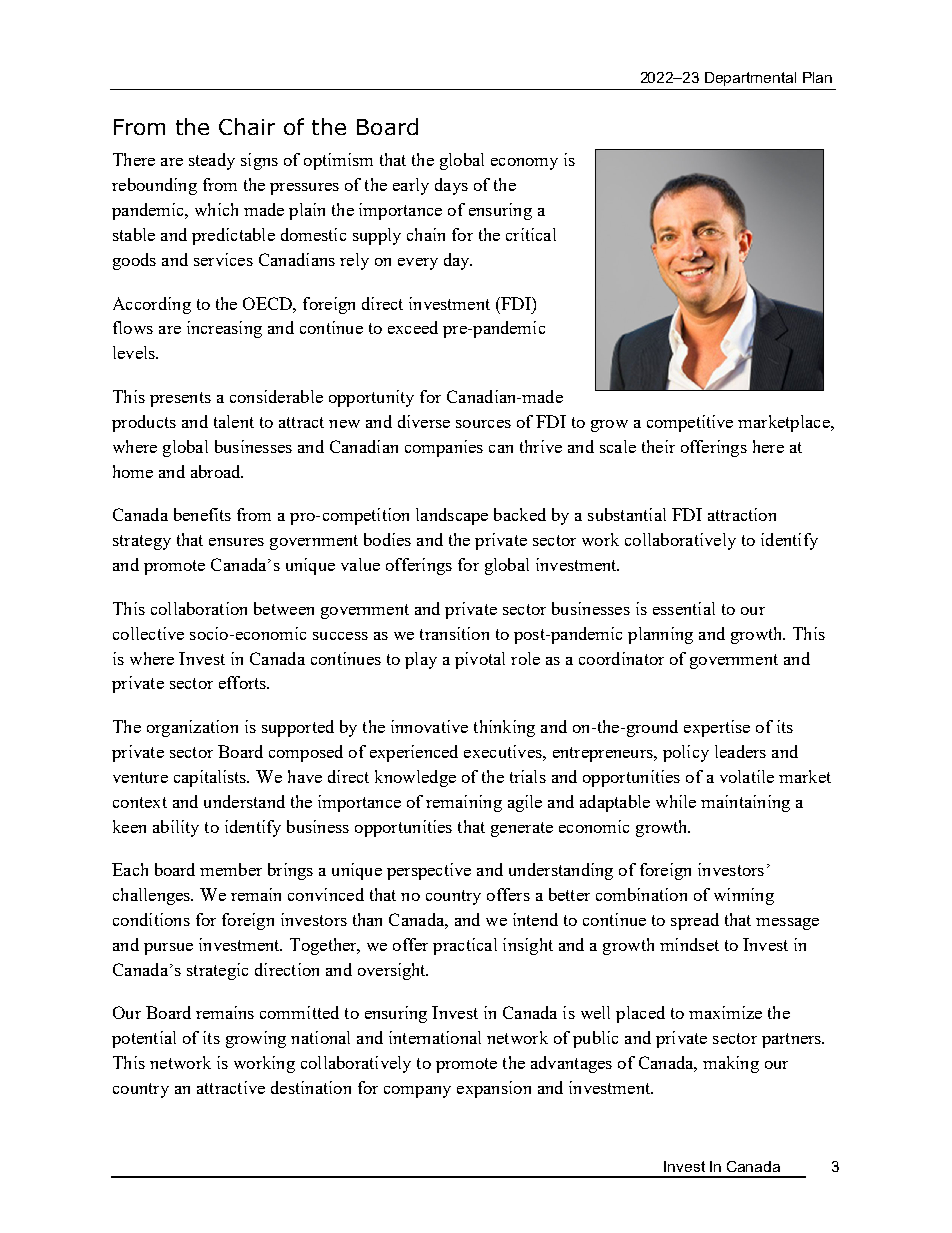  I want to click on economy, so click(524, 164).
